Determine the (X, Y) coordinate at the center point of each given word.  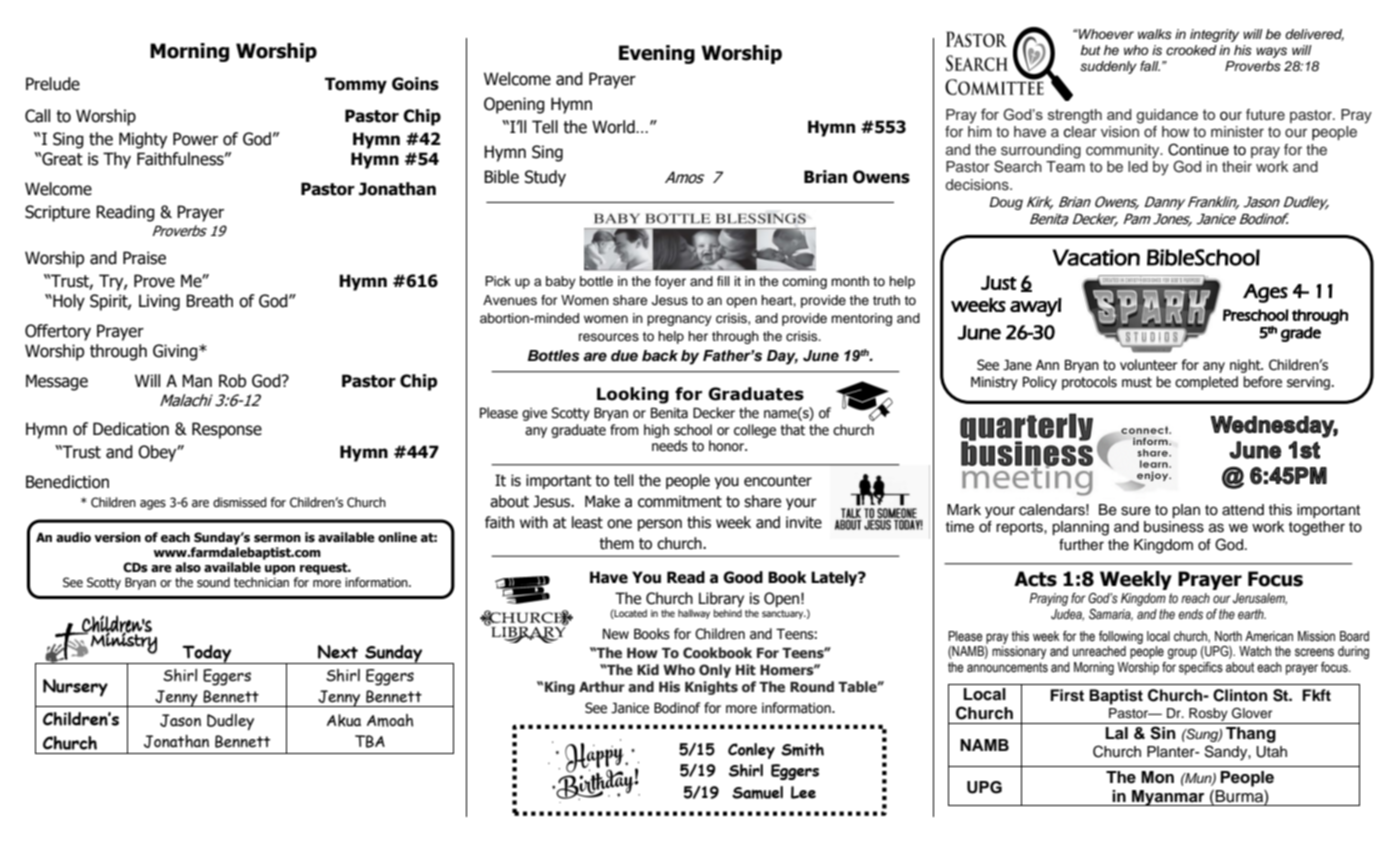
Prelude (53, 84)
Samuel (757, 792)
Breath (209, 301)
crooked (1191, 50)
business (1174, 527)
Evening (657, 54)
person (660, 525)
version (117, 537)
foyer (670, 282)
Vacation (1096, 257)
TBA (370, 741)
